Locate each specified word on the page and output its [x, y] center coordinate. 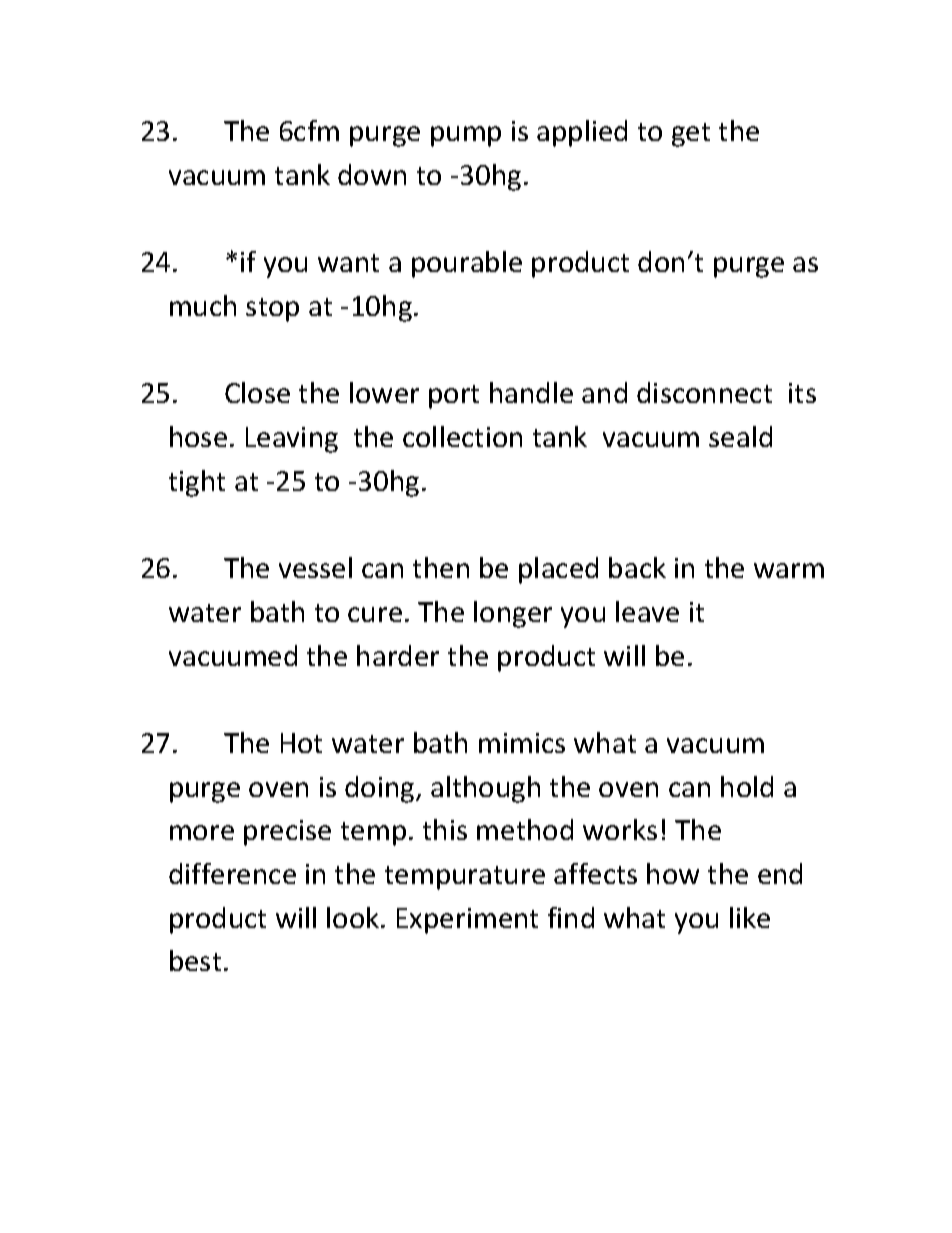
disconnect [704, 392]
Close [257, 392]
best [195, 960]
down [372, 174]
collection [462, 436]
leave [647, 611]
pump [466, 136]
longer [513, 614]
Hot [301, 743]
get [691, 135]
